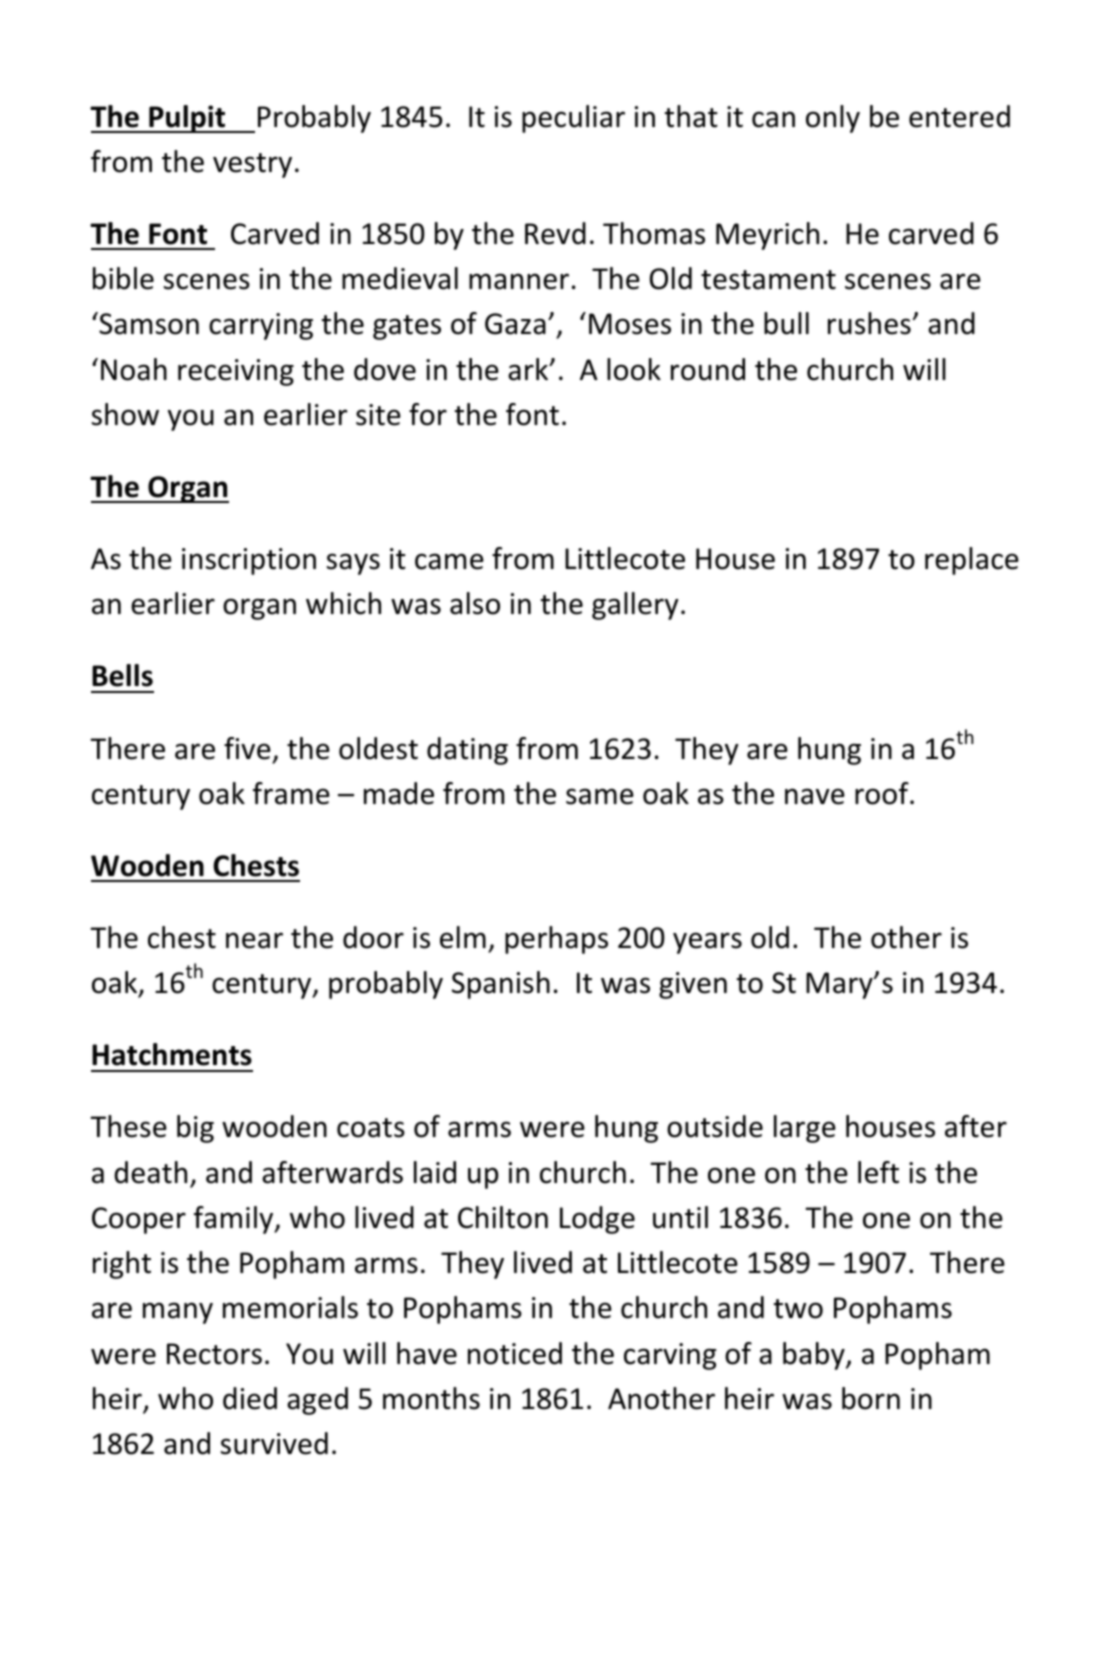 This image has height=1657, width=1115. I want to click on born, so click(871, 1398).
